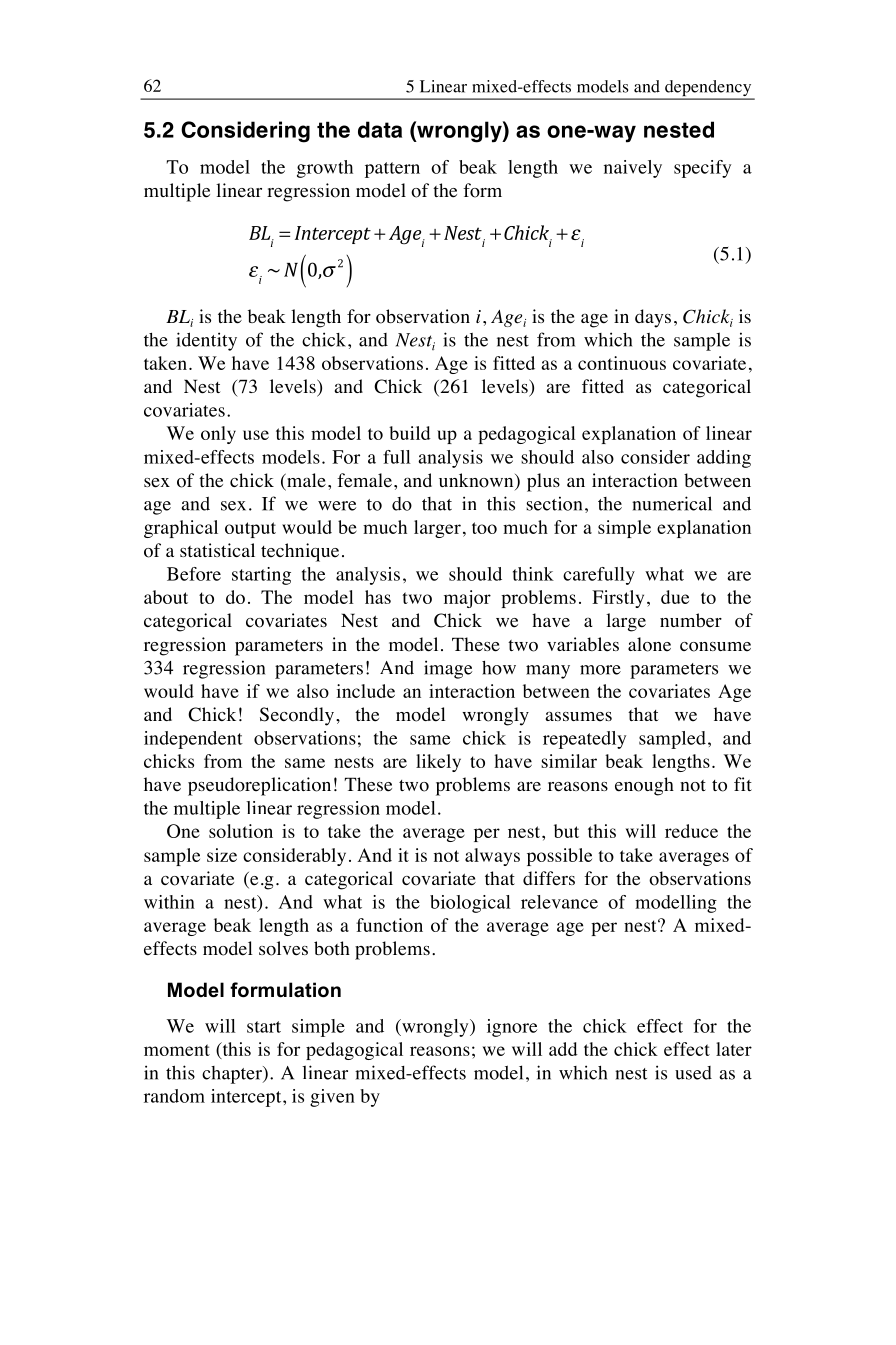 This screenshot has height=1345, width=896. What do you see at coordinates (206, 341) in the screenshot?
I see `identity` at bounding box center [206, 341].
